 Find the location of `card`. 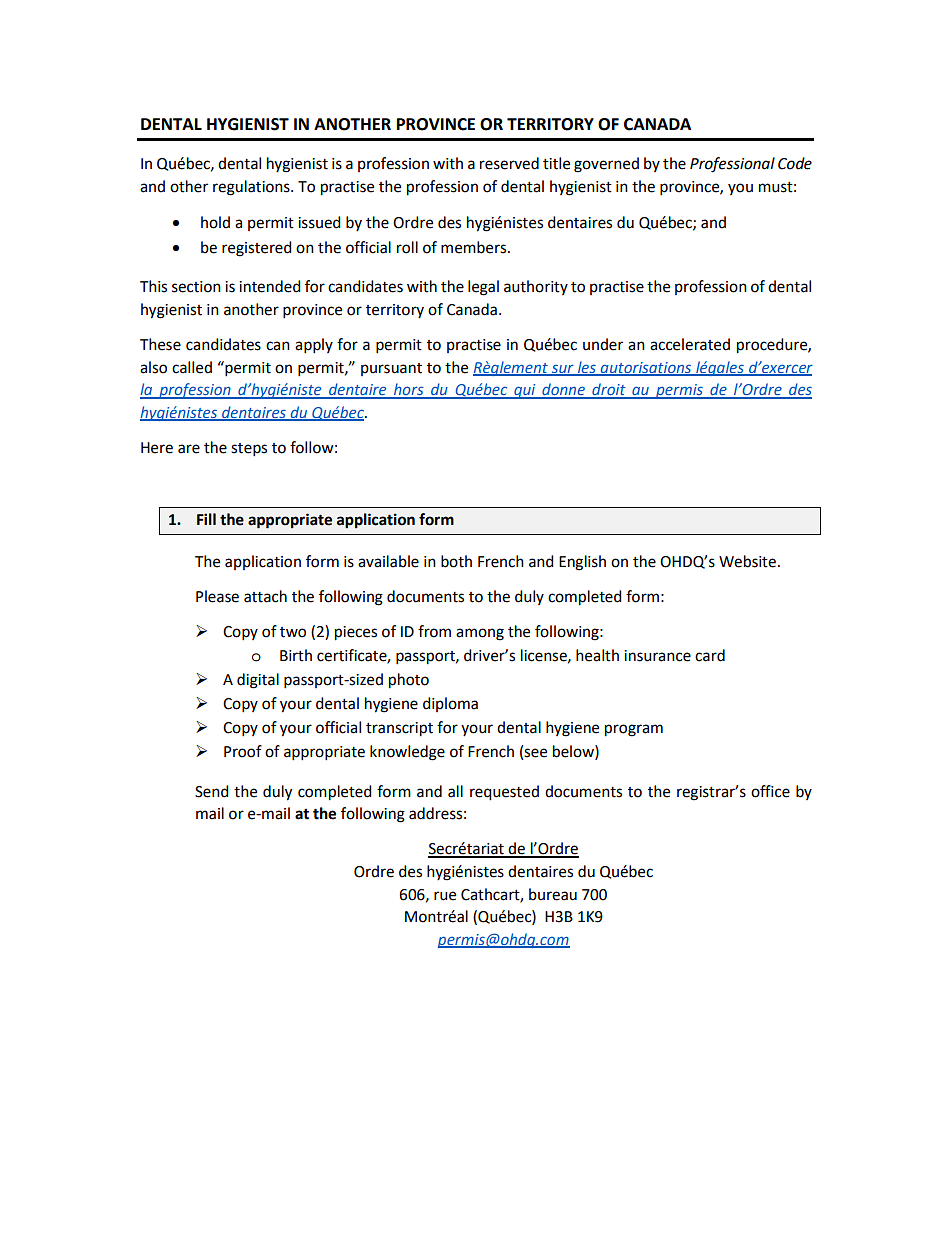

card is located at coordinates (710, 655).
